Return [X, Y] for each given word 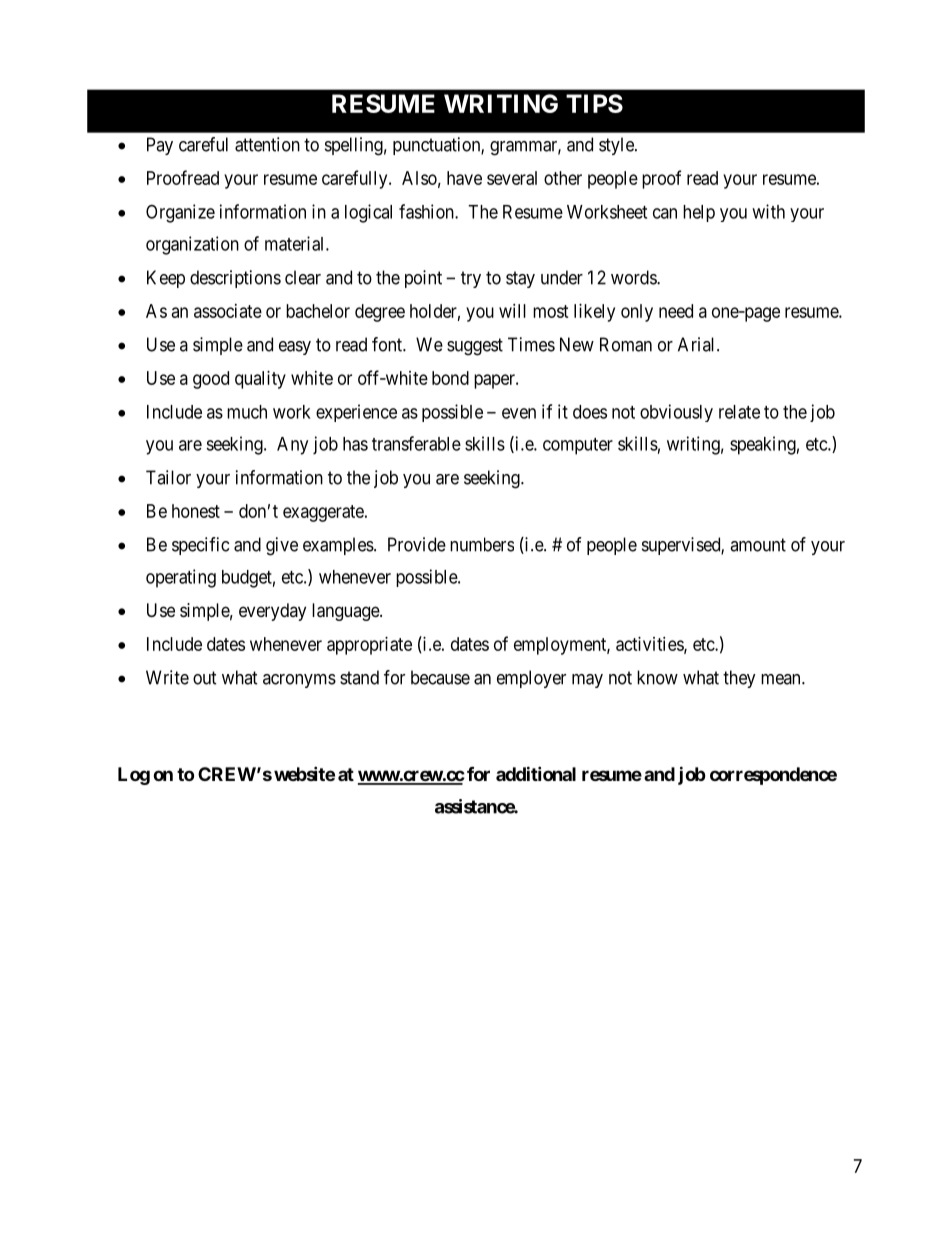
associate [228, 311]
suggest [475, 347]
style [617, 146]
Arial [698, 344]
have [464, 178]
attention [267, 144]
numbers [482, 544]
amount [758, 545]
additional [536, 773]
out [205, 678]
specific [200, 546]
